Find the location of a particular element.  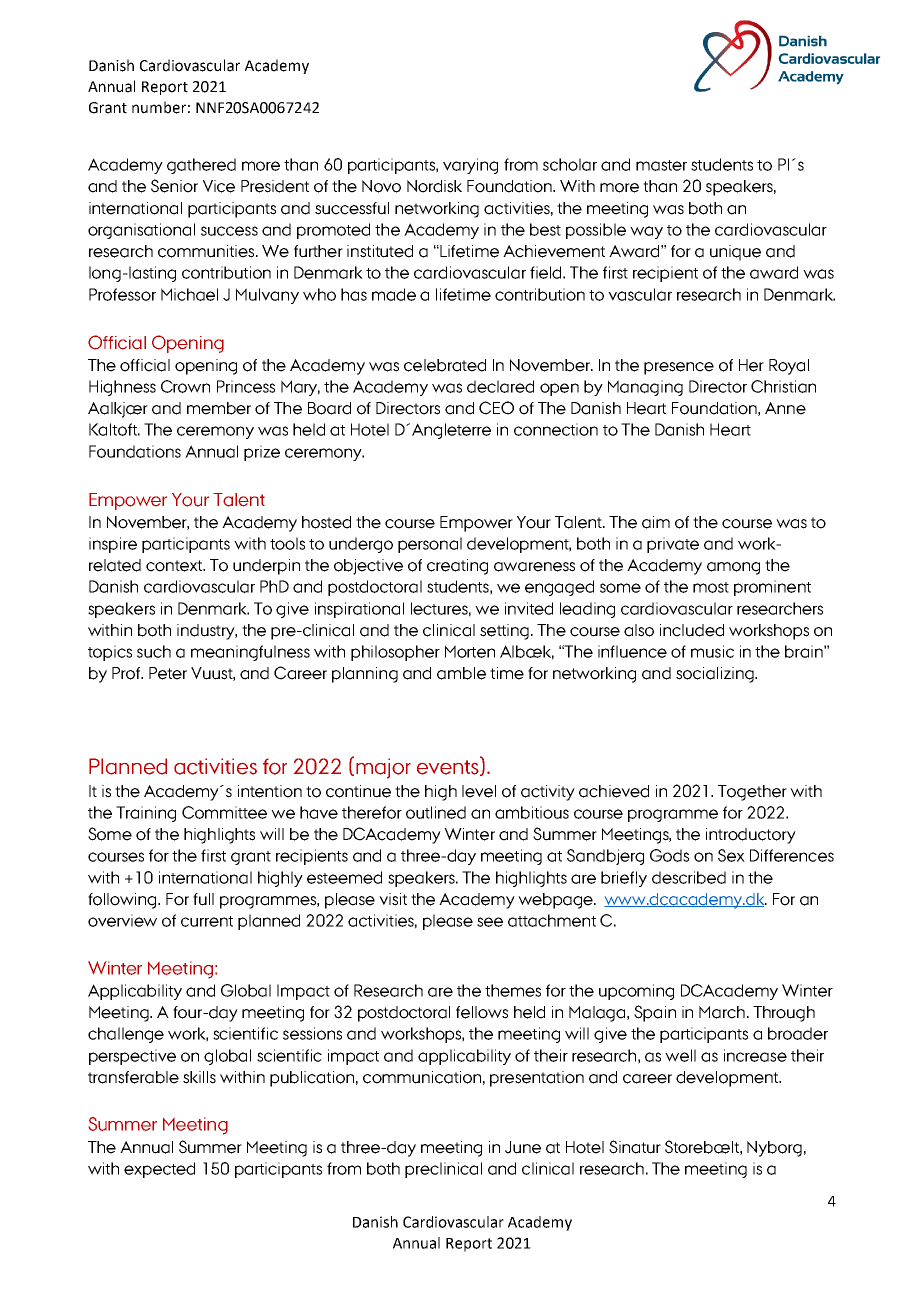

Nordisk is located at coordinates (434, 186).
